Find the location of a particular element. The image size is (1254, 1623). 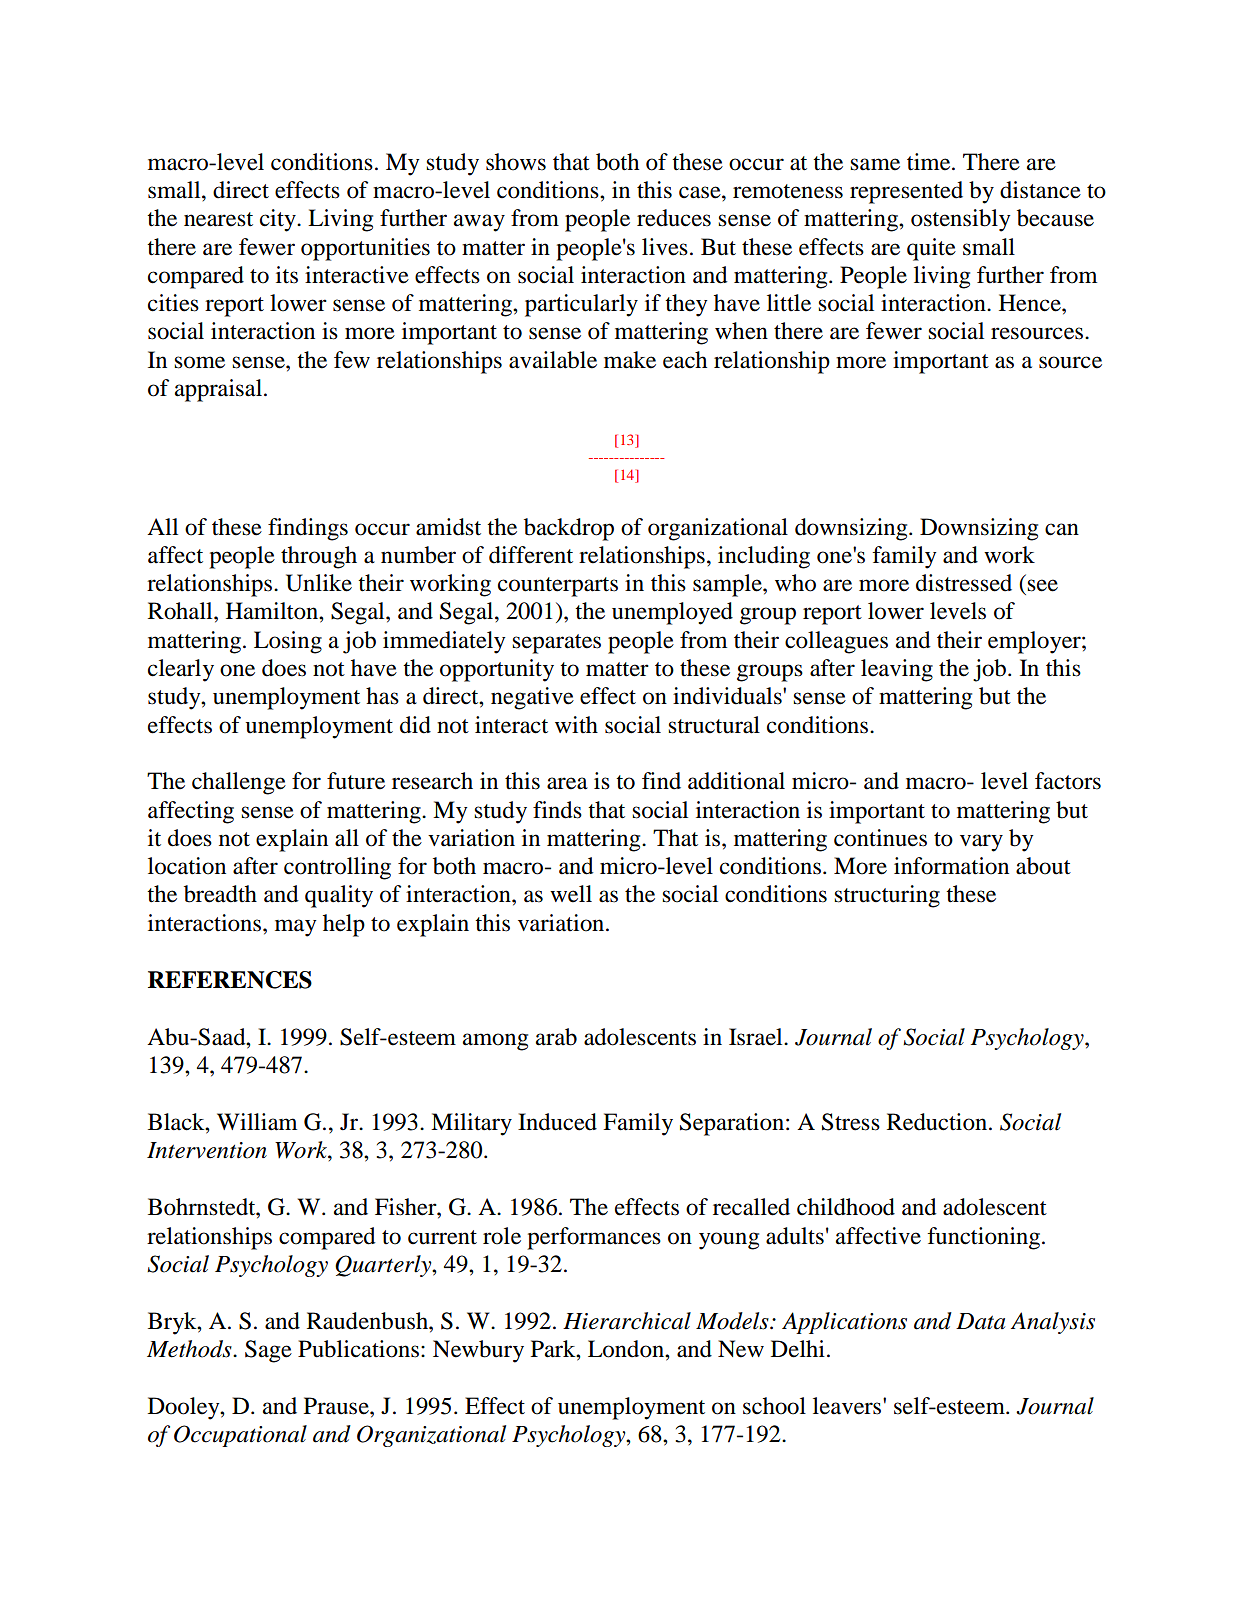

REFERENCES is located at coordinates (230, 980).
